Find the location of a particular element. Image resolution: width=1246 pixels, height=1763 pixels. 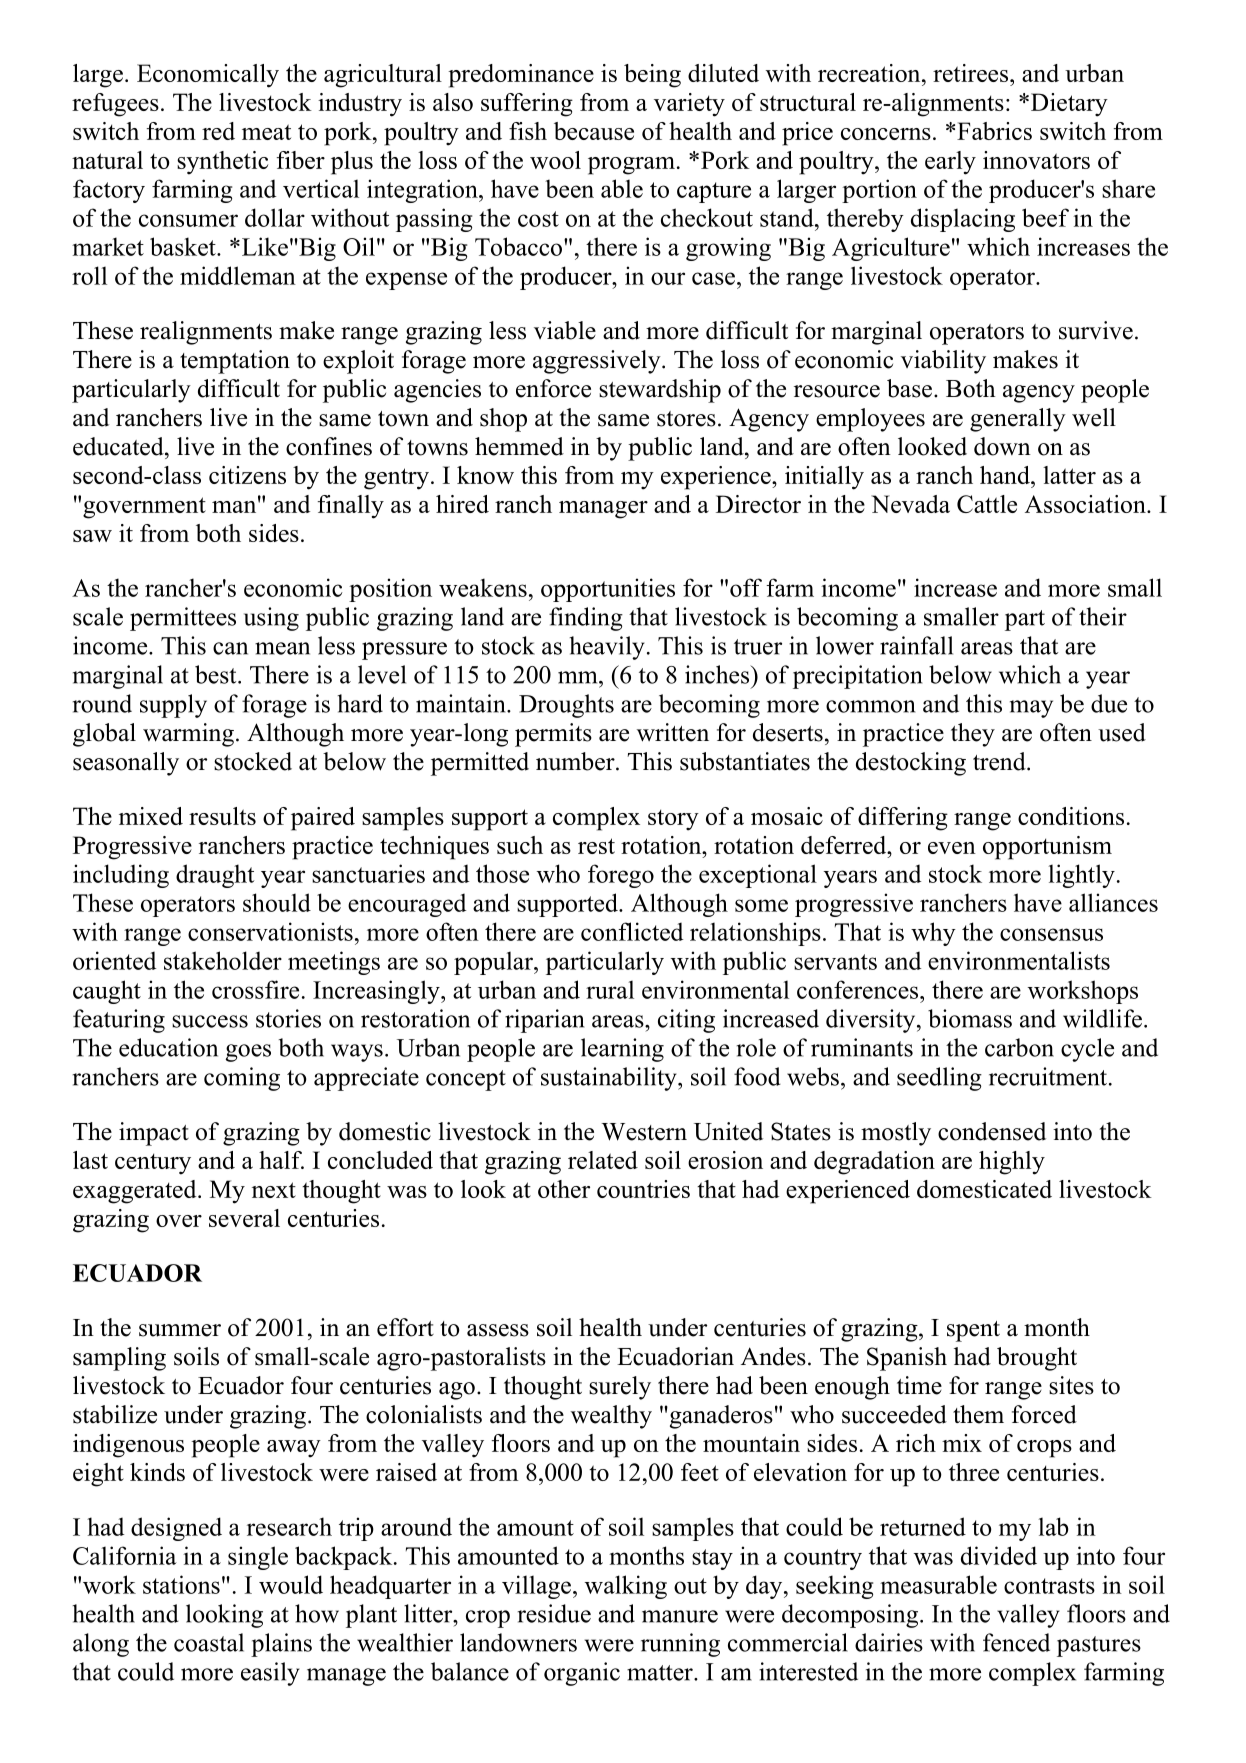

meat is located at coordinates (266, 132).
